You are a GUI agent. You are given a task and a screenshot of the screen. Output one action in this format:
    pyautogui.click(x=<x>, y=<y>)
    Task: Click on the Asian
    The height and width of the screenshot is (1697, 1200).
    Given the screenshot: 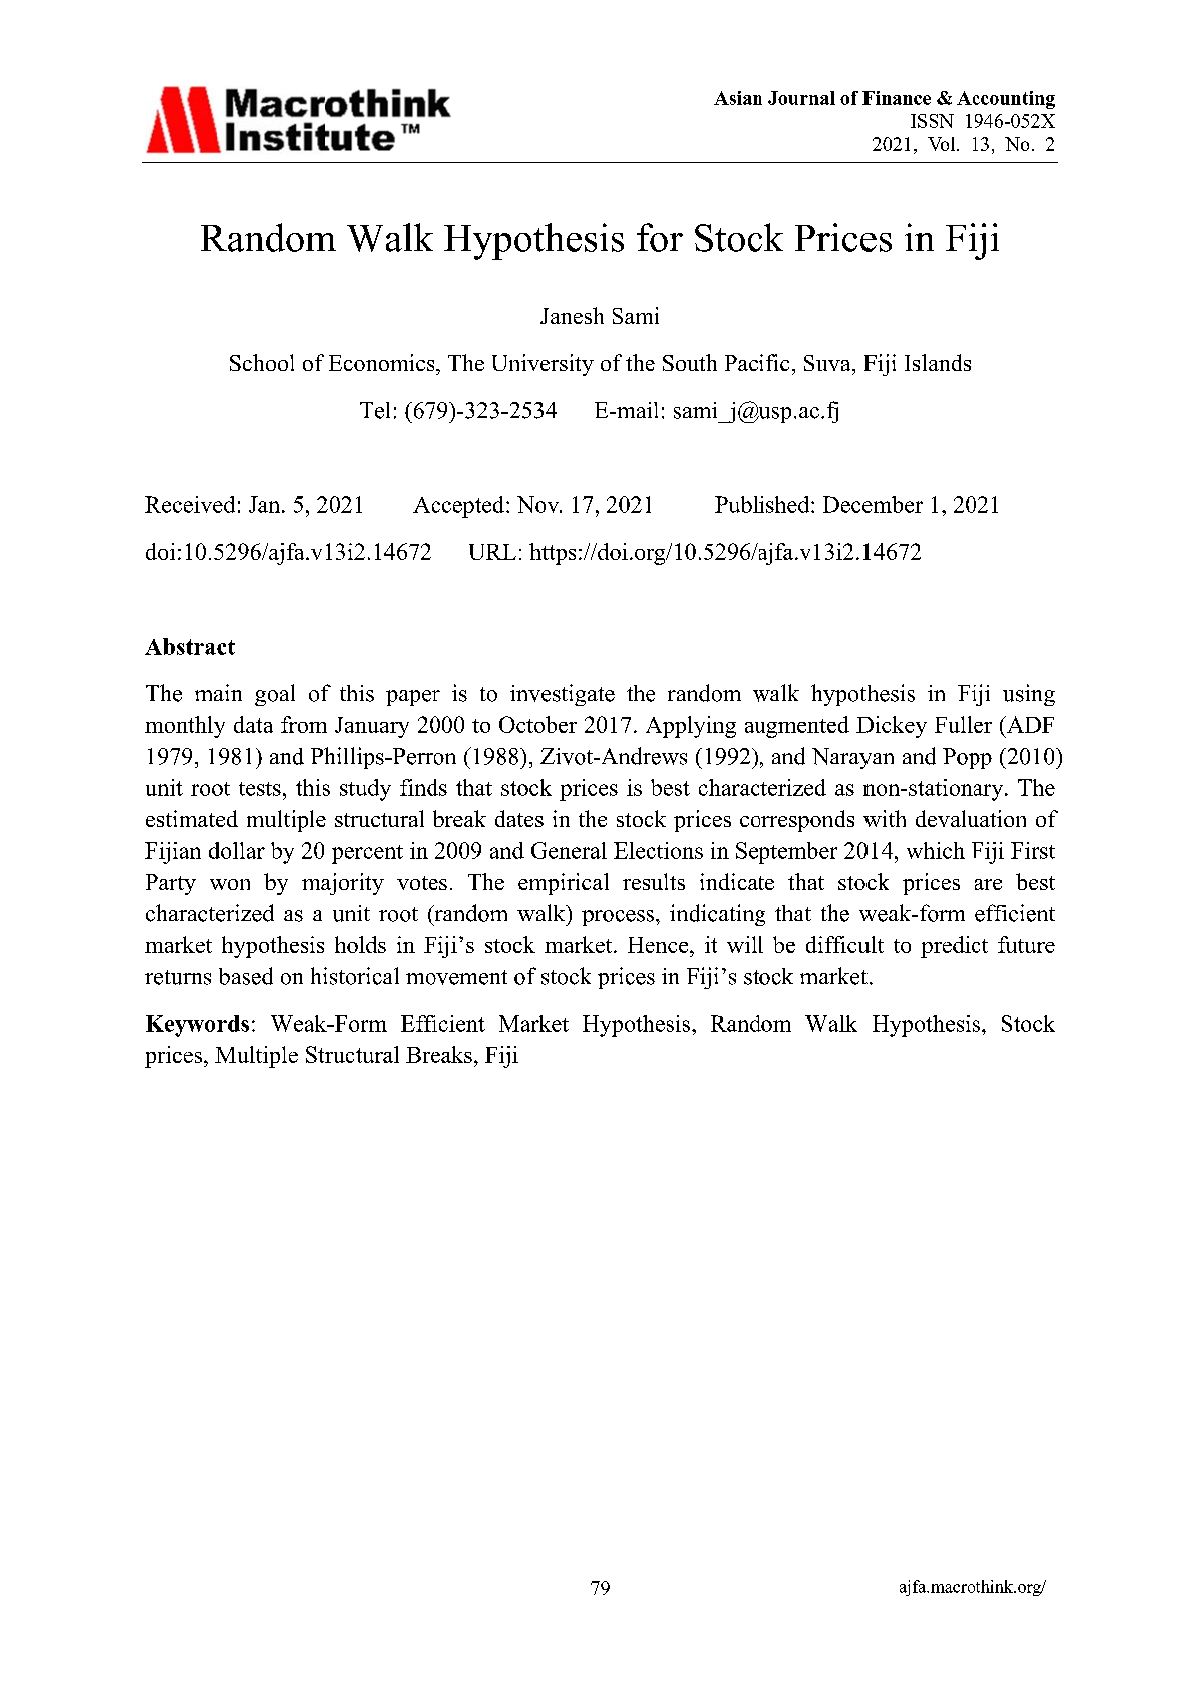 What is the action you would take?
    pyautogui.click(x=738, y=98)
